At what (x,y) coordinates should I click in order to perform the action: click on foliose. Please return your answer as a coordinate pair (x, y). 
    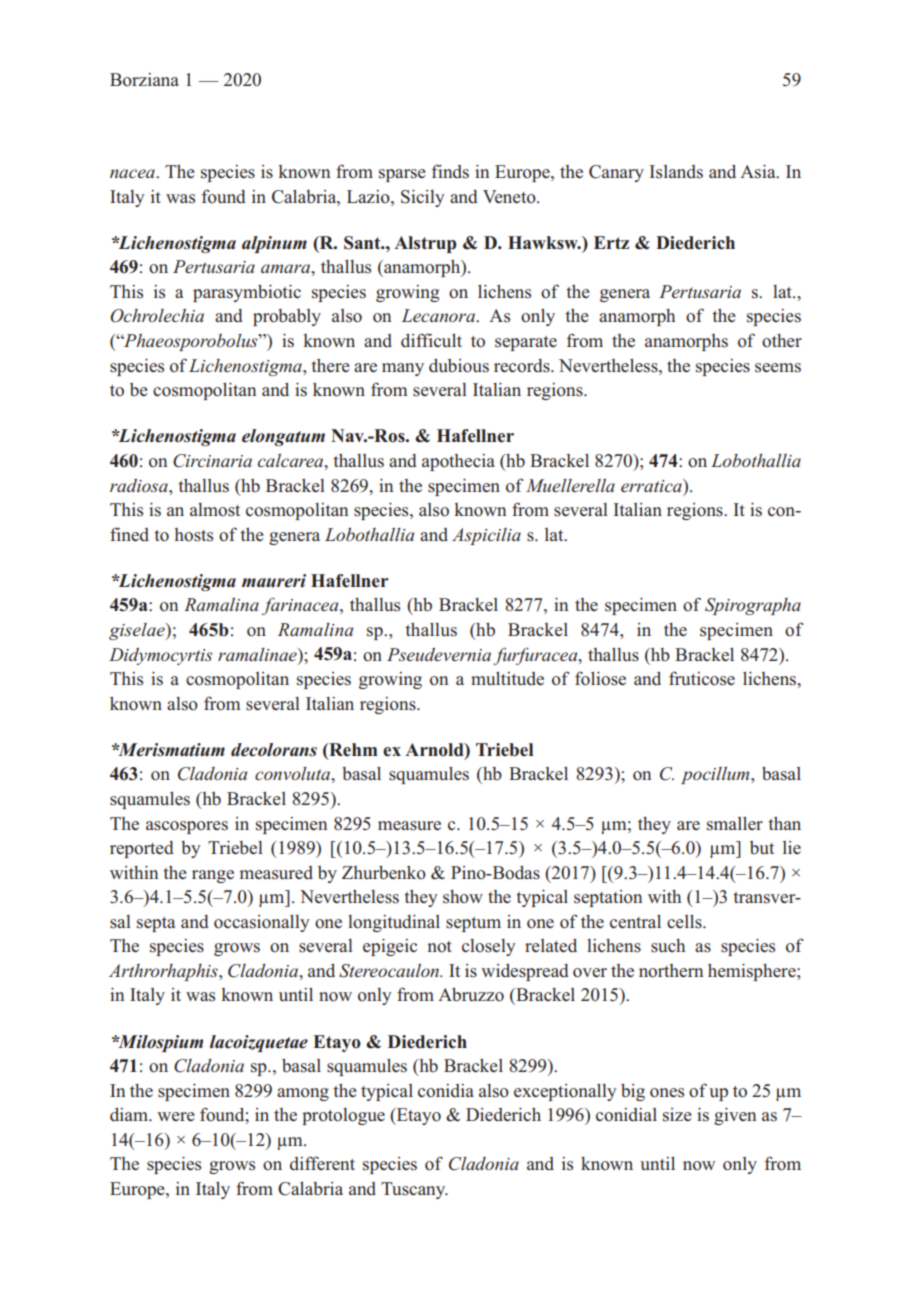
    Looking at the image, I should click on (600, 678).
